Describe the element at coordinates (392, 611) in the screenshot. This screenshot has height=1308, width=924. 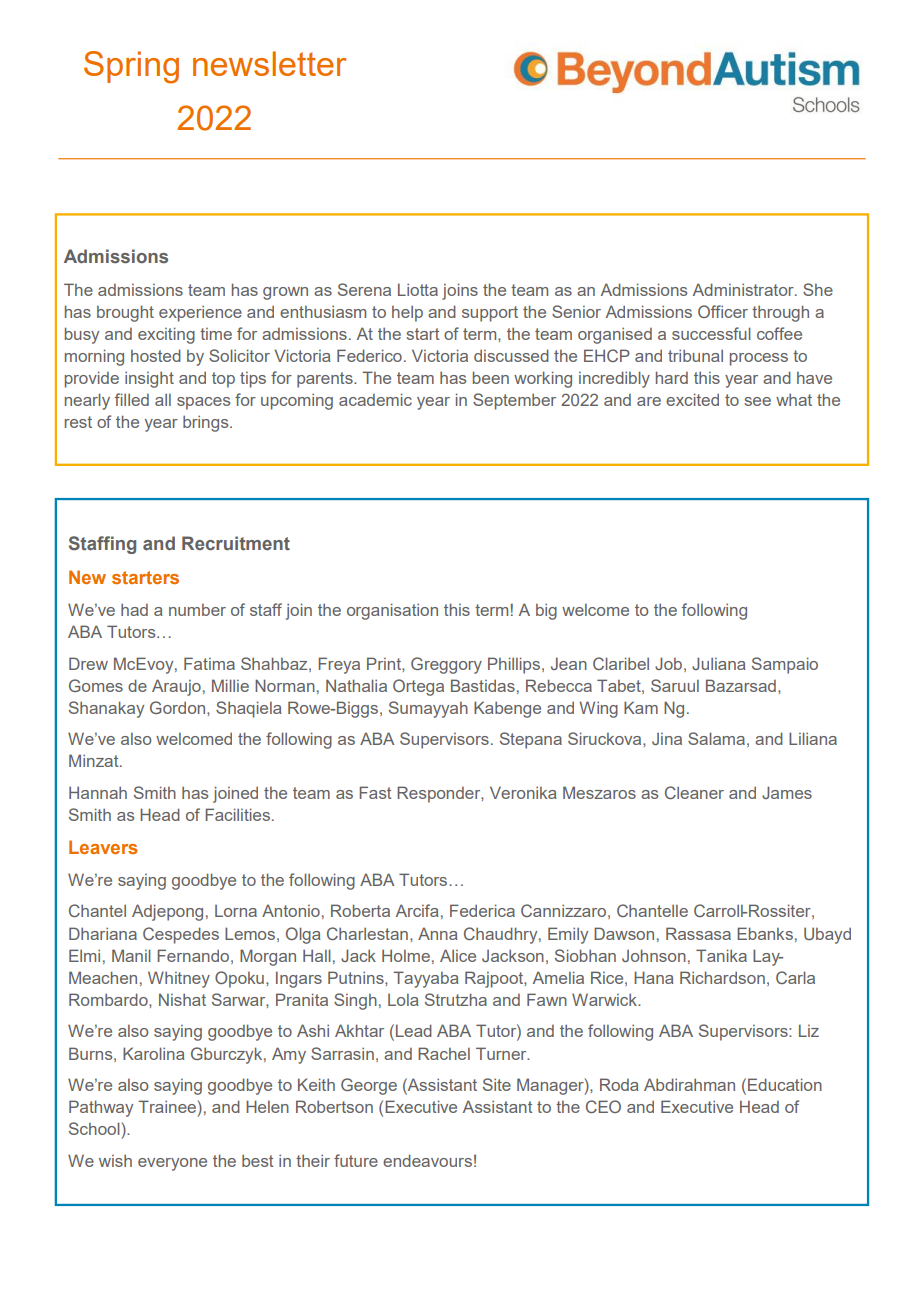
I see `organisation` at that location.
